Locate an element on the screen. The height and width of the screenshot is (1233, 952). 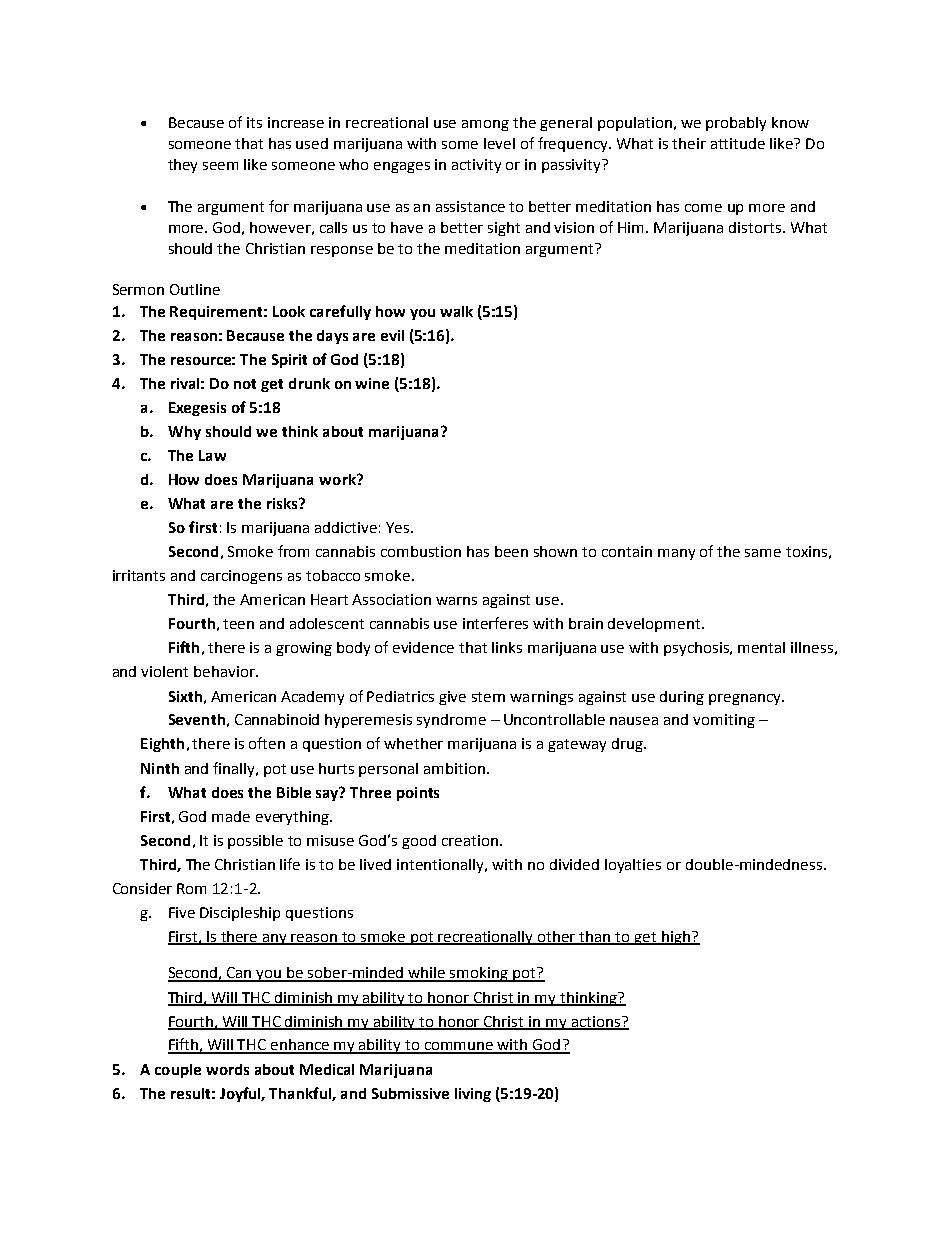
made is located at coordinates (231, 816).
